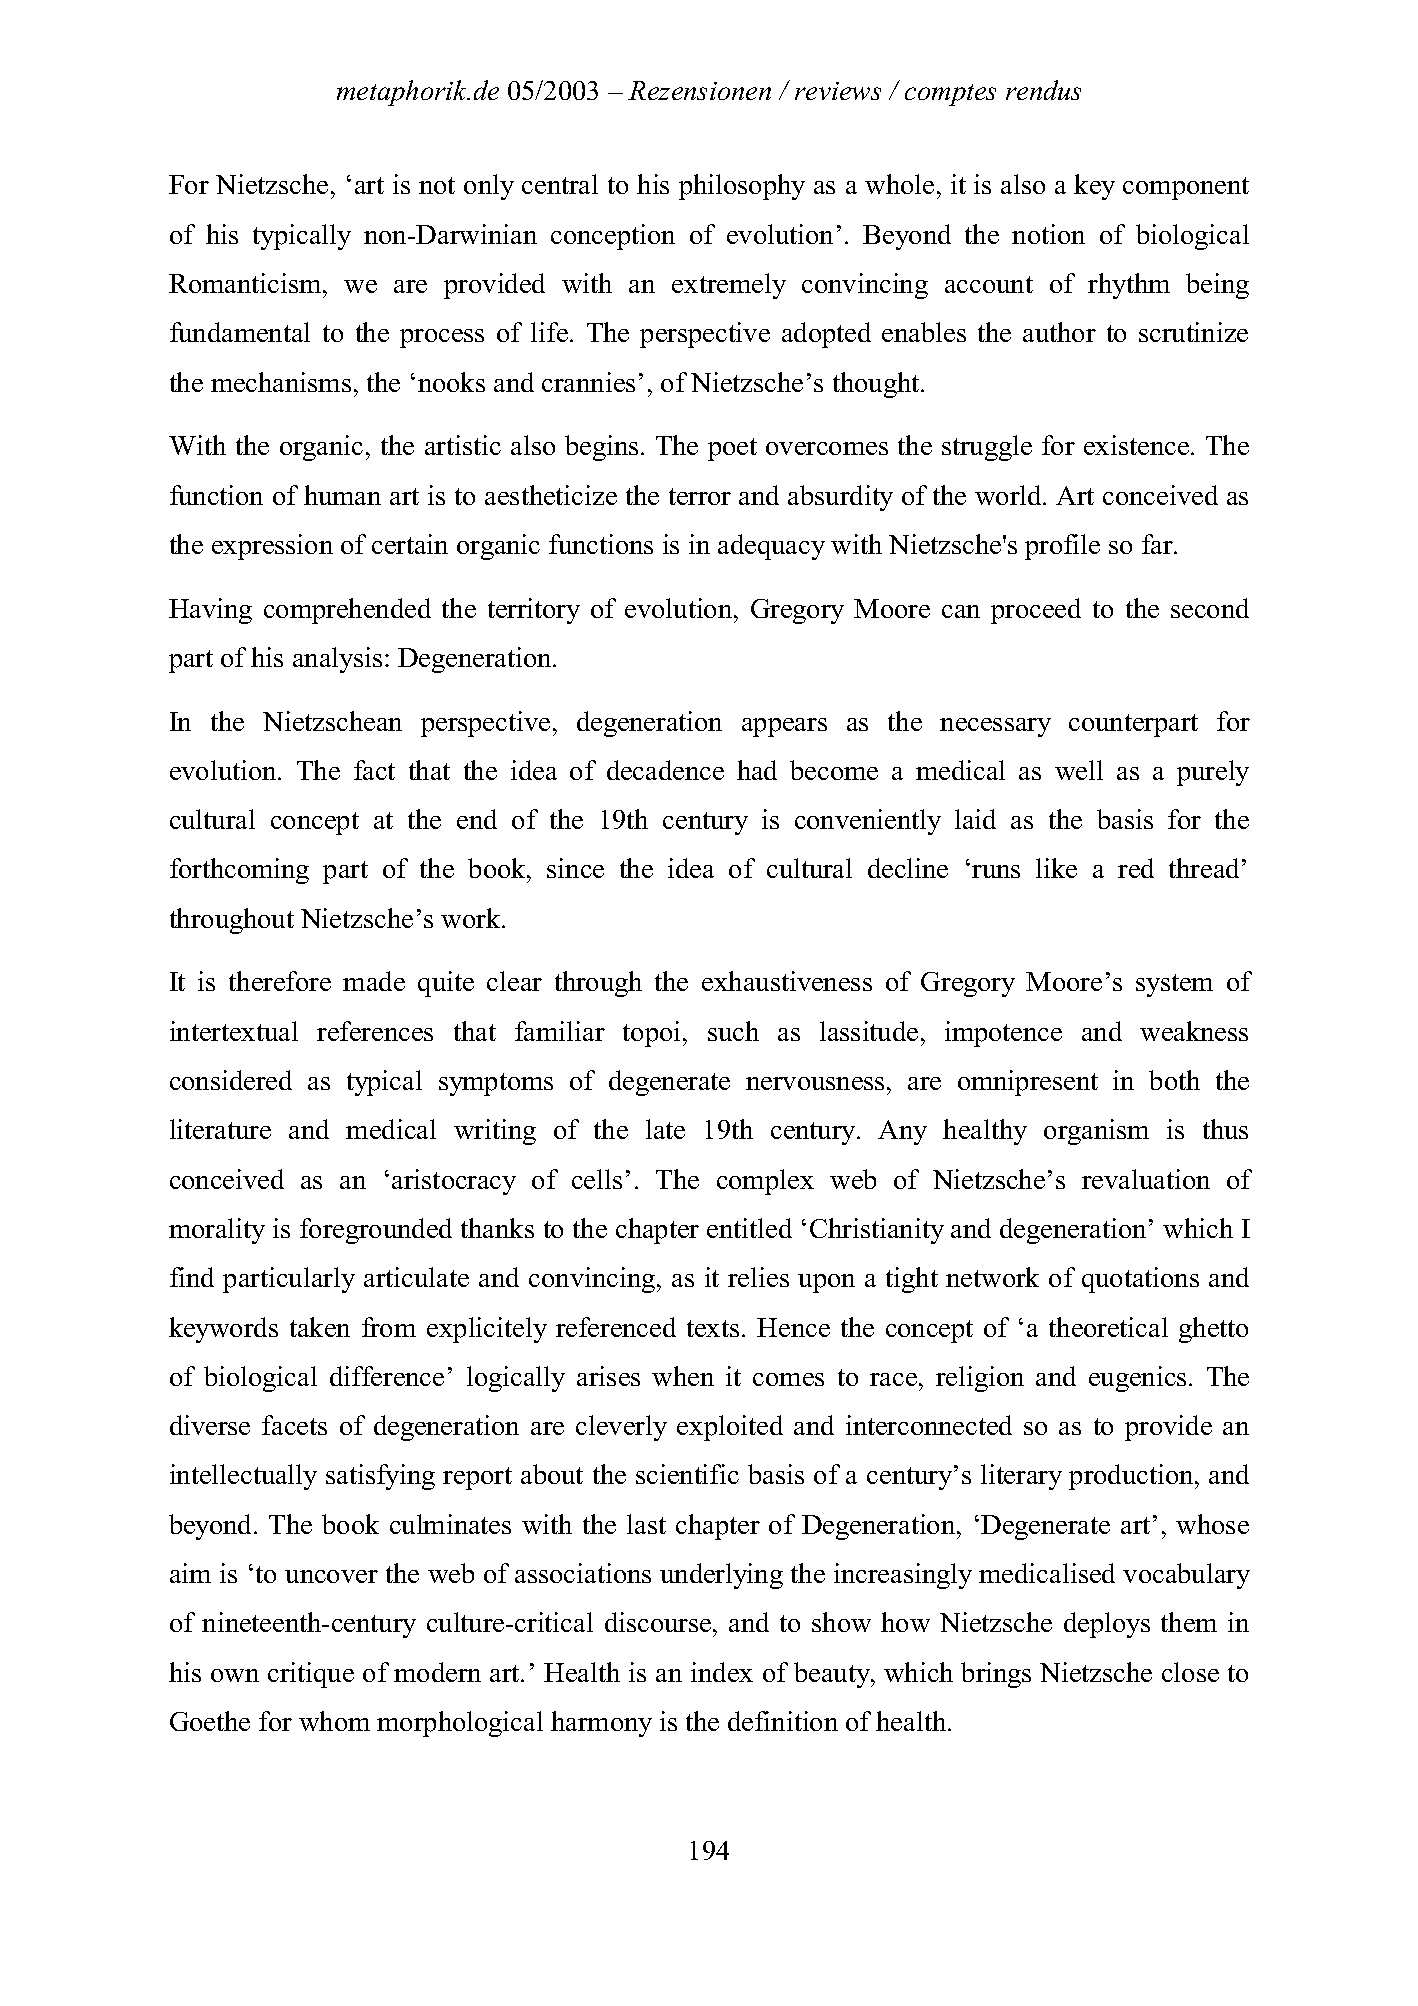 The height and width of the screenshot is (2006, 1418). I want to click on like, so click(1056, 868).
